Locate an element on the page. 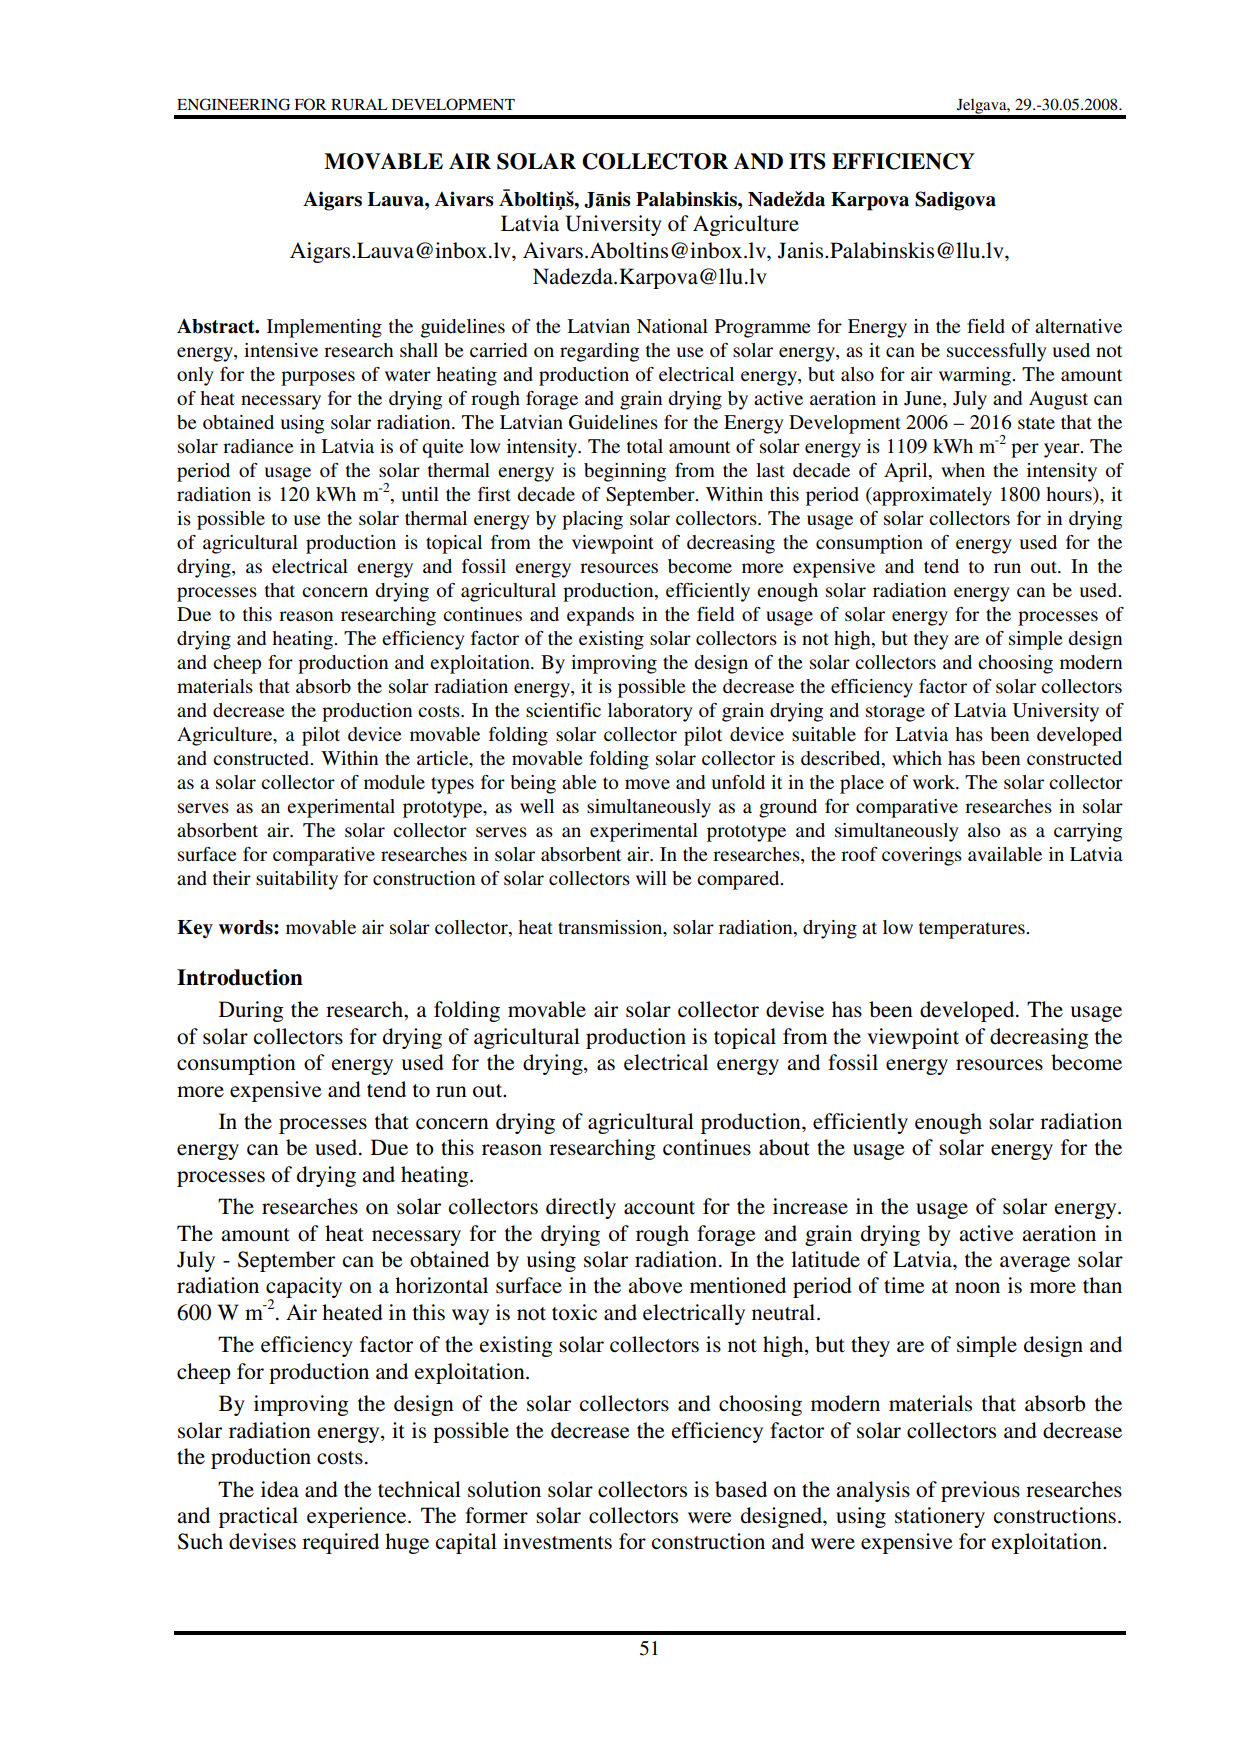 This page has height=1755, width=1240. account is located at coordinates (659, 1208).
